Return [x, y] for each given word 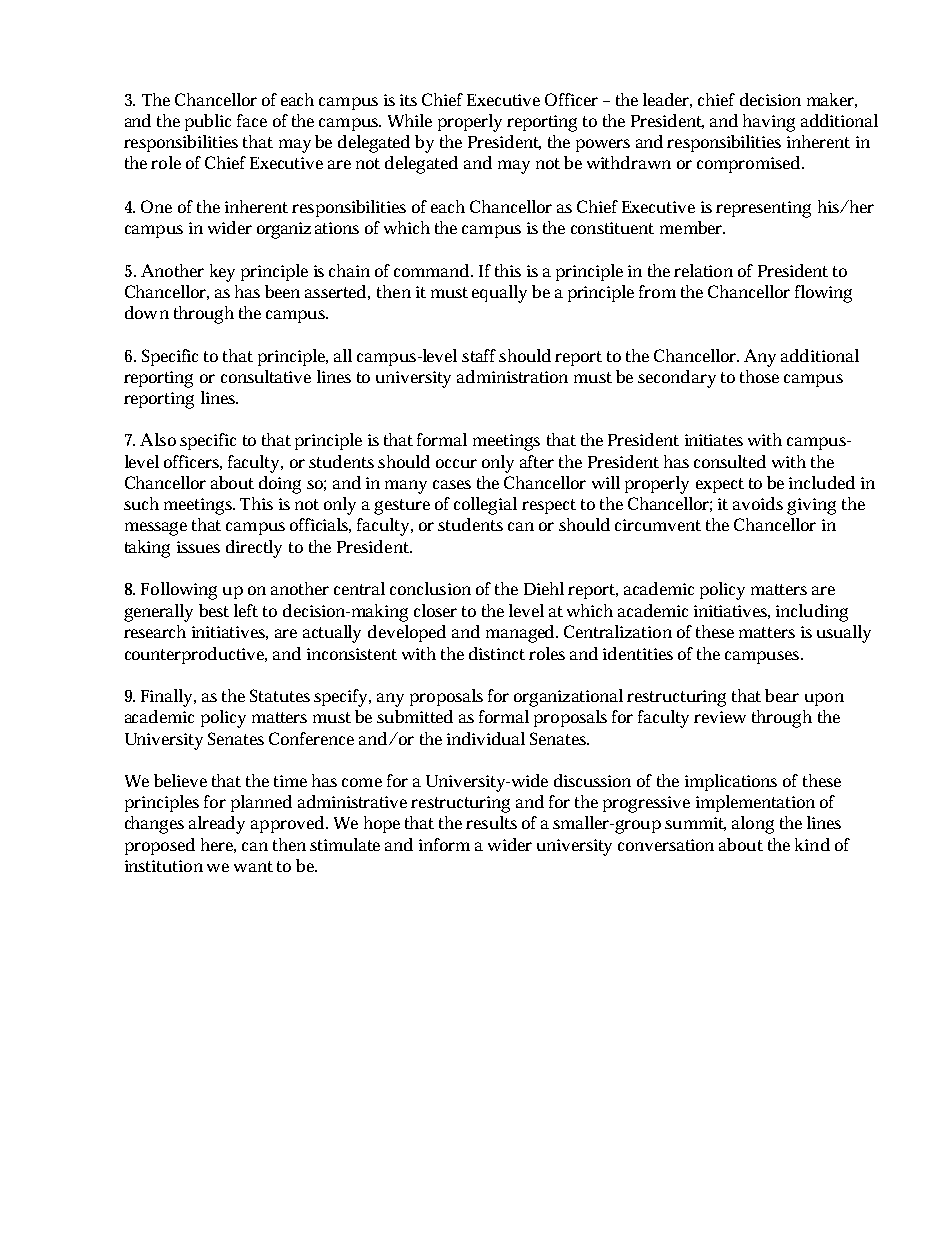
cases [452, 484]
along [753, 825]
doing [280, 485]
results [491, 822]
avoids [758, 503]
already [217, 825]
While [410, 120]
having [769, 123]
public [208, 122]
